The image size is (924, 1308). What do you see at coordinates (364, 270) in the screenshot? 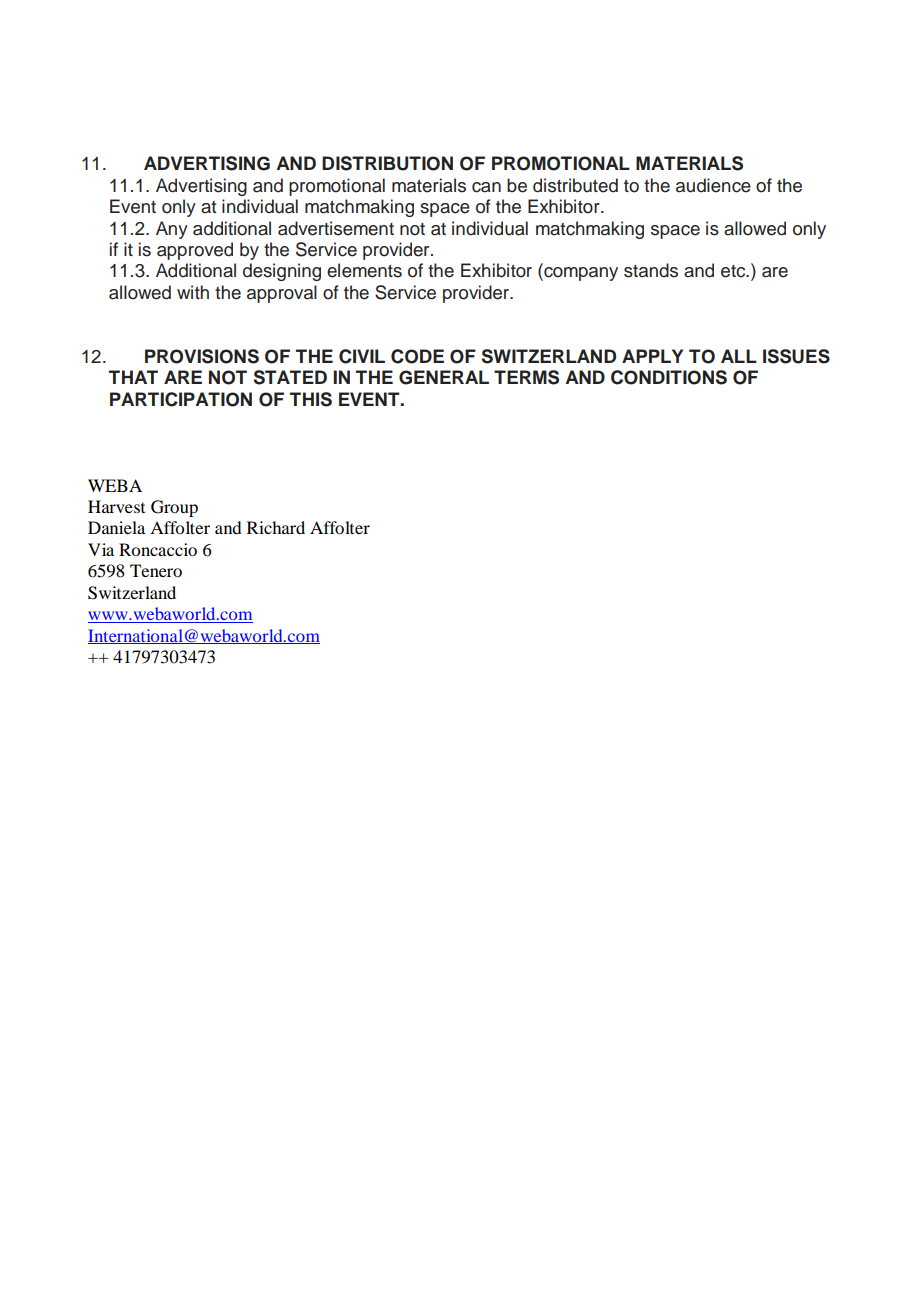
I see `elements` at bounding box center [364, 270].
